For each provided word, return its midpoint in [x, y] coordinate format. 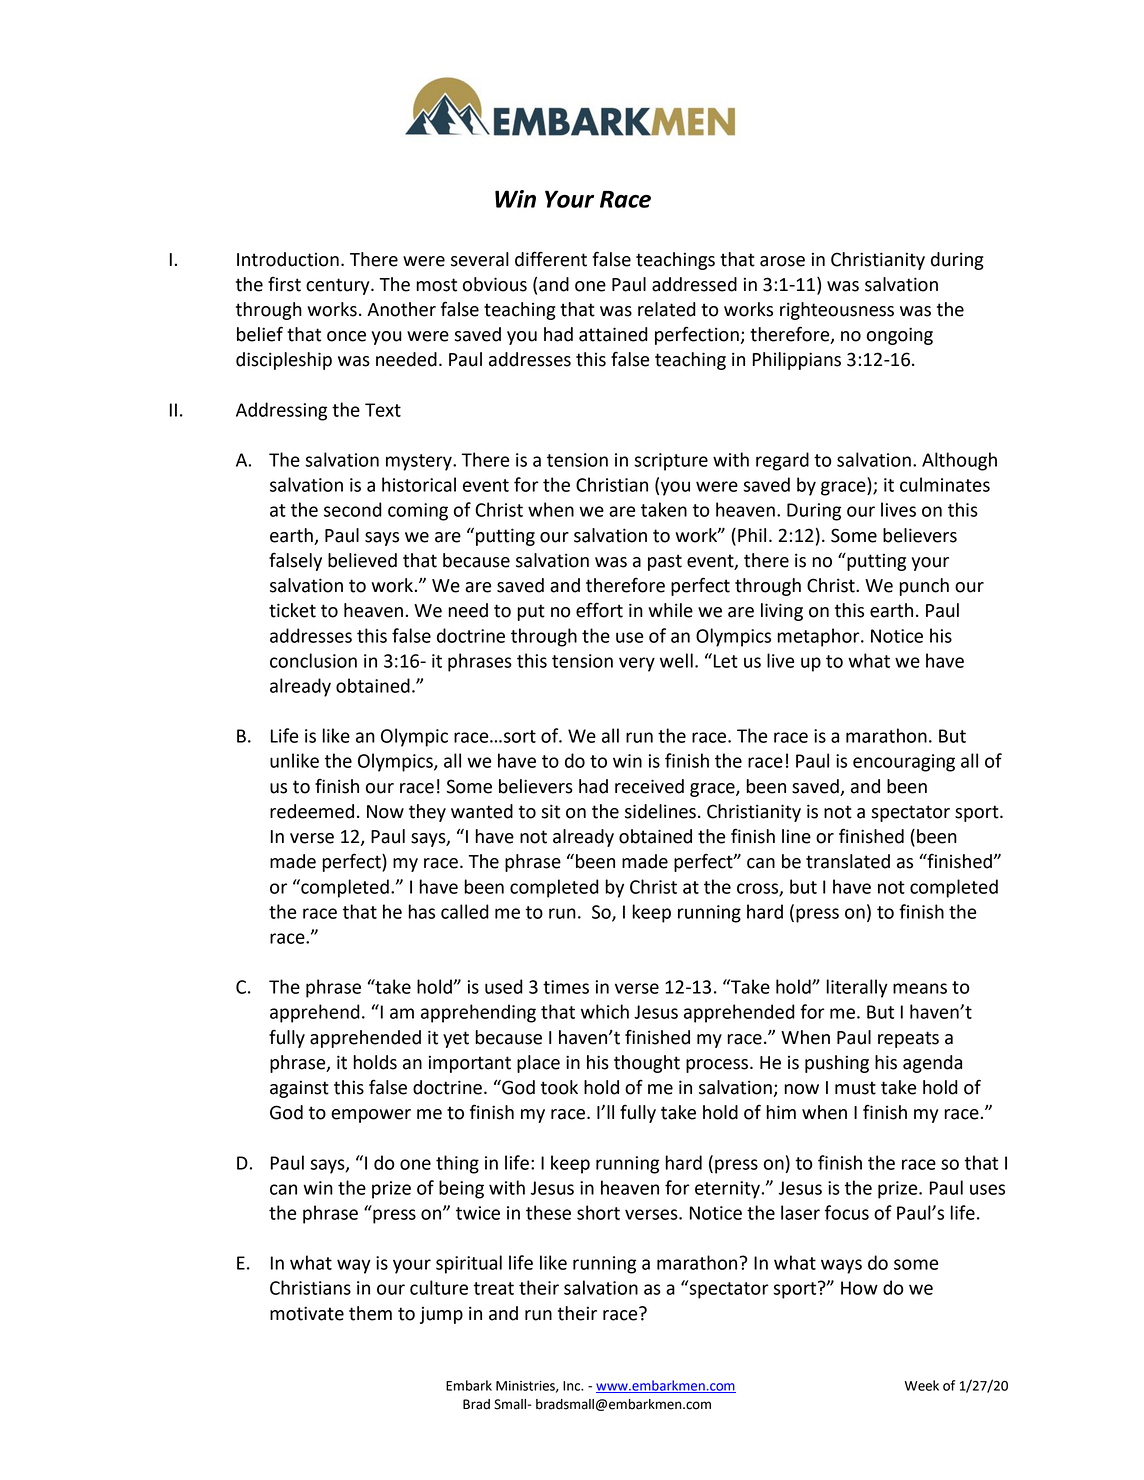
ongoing [900, 336]
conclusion [313, 660]
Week [922, 1385]
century [339, 286]
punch [924, 587]
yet [456, 1039]
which [605, 1011]
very [637, 664]
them [370, 1313]
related [667, 309]
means [920, 988]
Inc [573, 1386]
